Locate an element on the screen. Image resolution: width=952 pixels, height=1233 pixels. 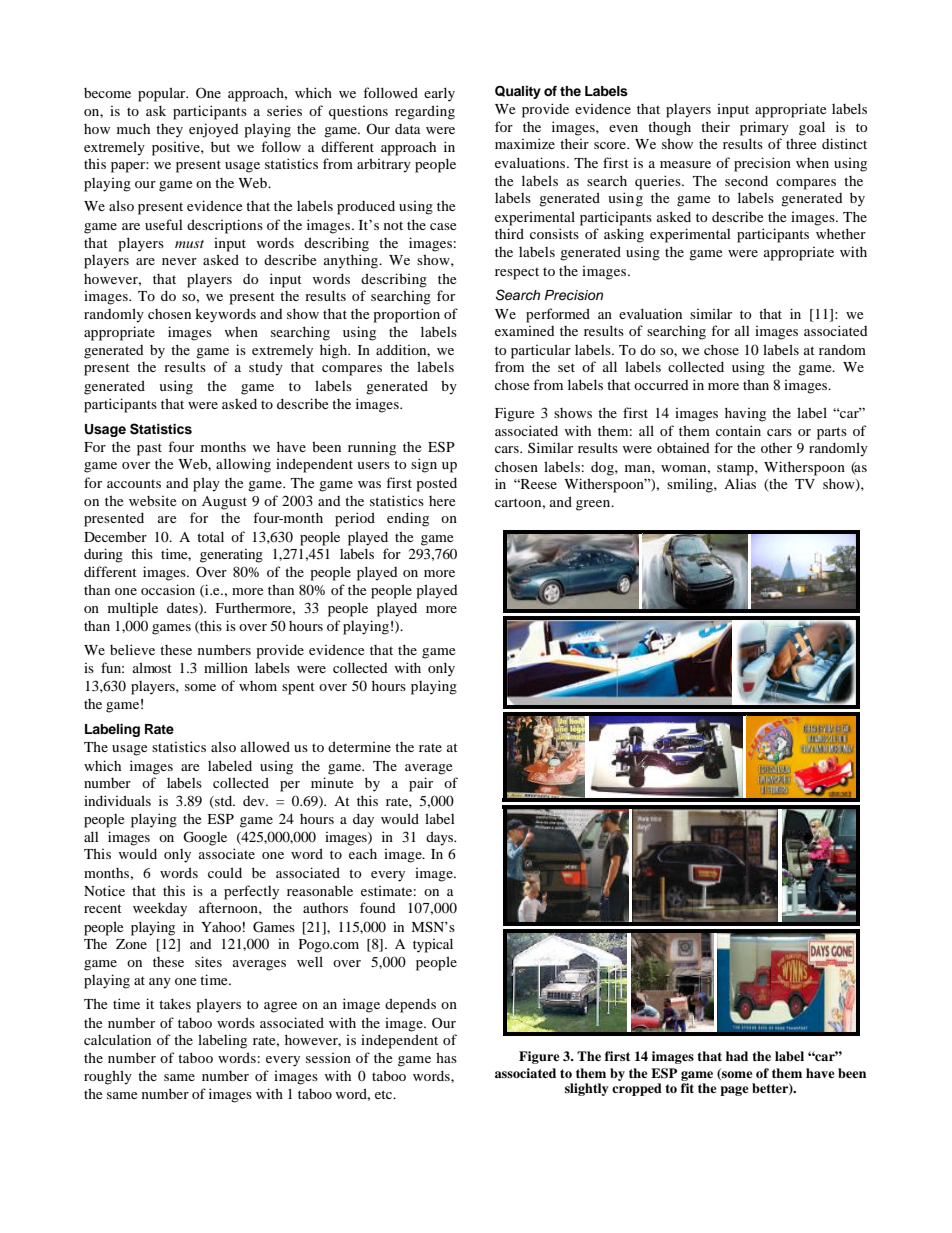
regarding is located at coordinates (425, 112).
